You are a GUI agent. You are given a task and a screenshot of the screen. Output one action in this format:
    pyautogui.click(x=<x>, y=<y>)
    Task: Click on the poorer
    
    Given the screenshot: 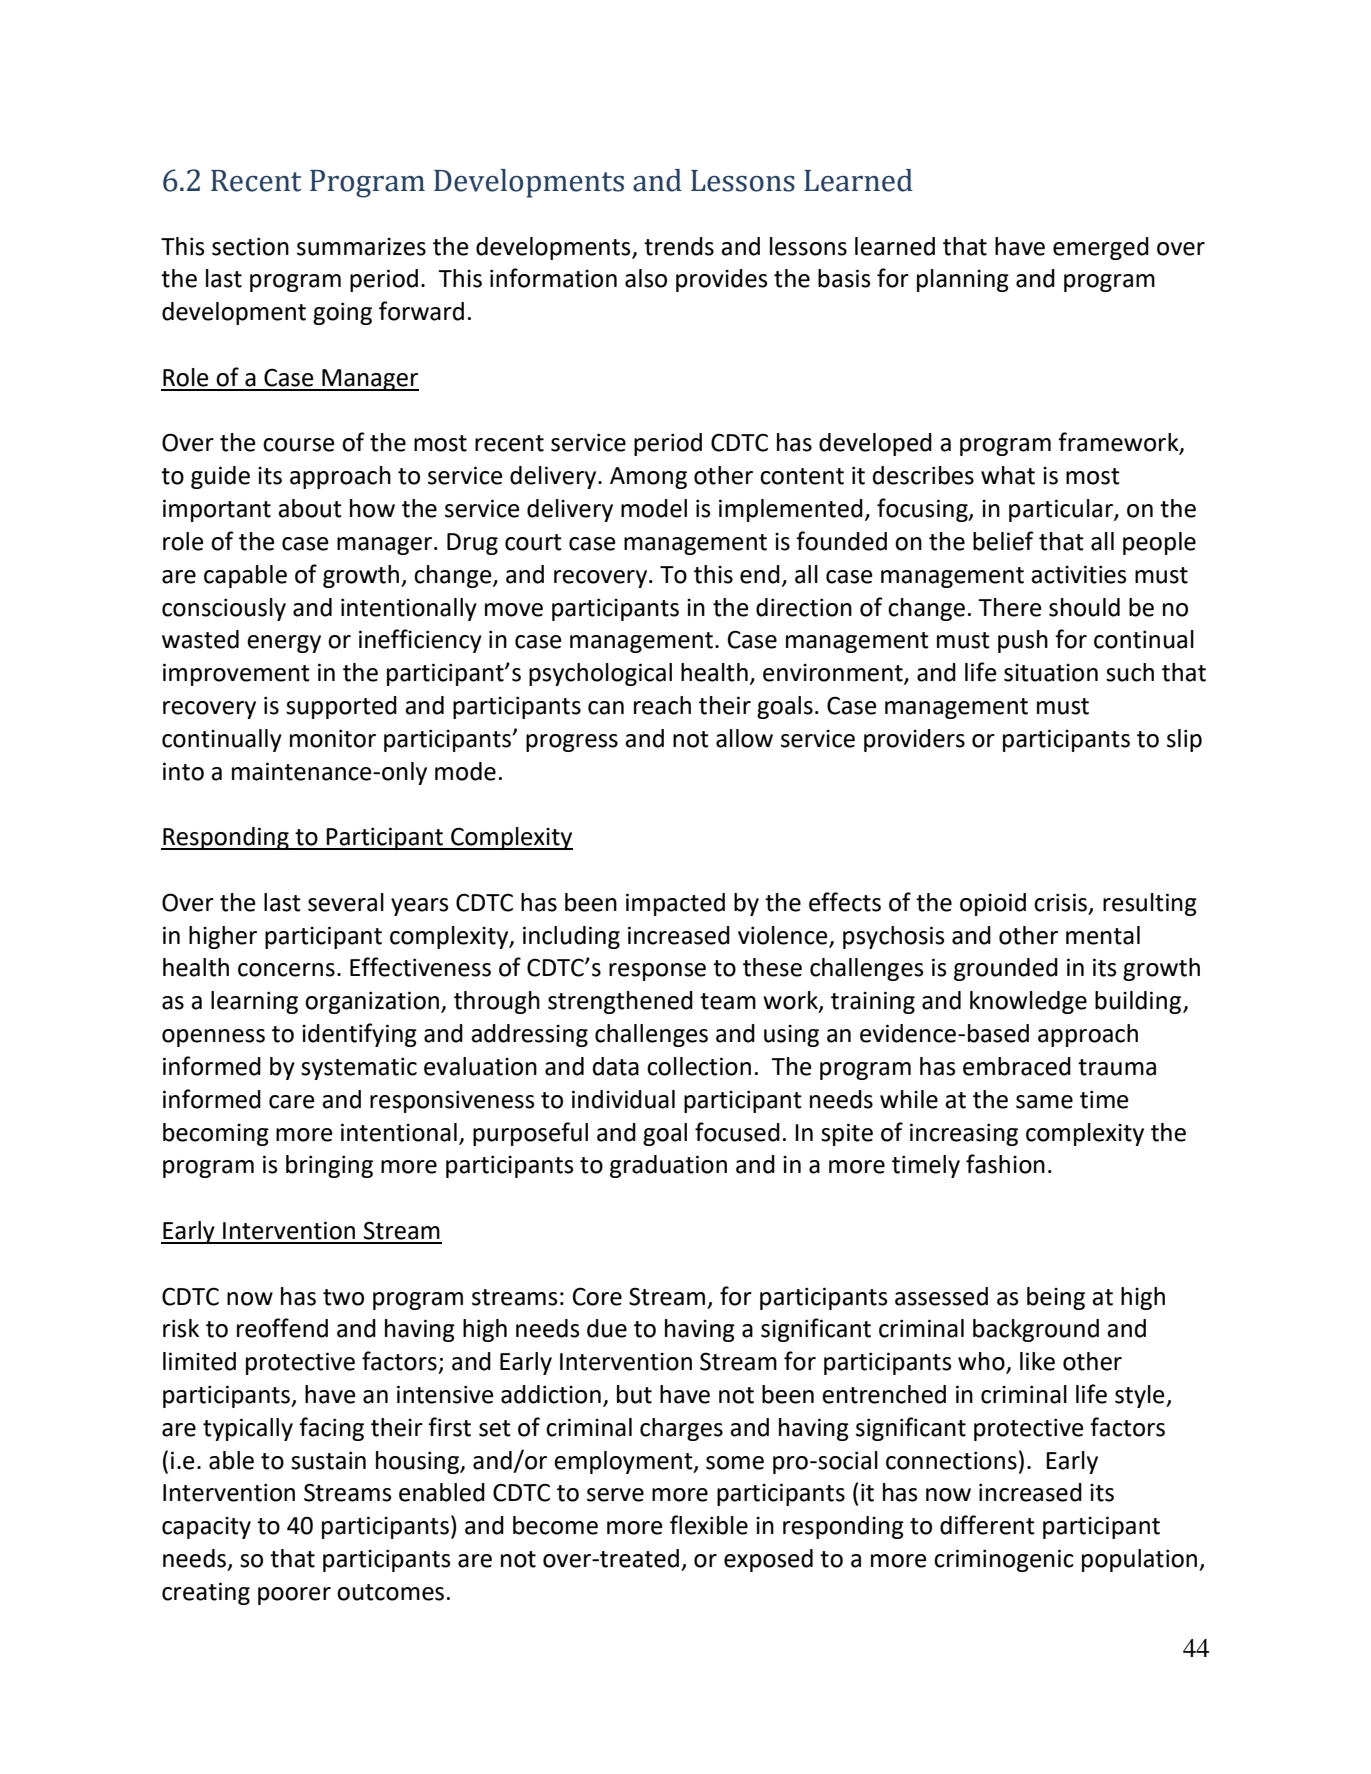 What is the action you would take?
    pyautogui.click(x=294, y=1596)
